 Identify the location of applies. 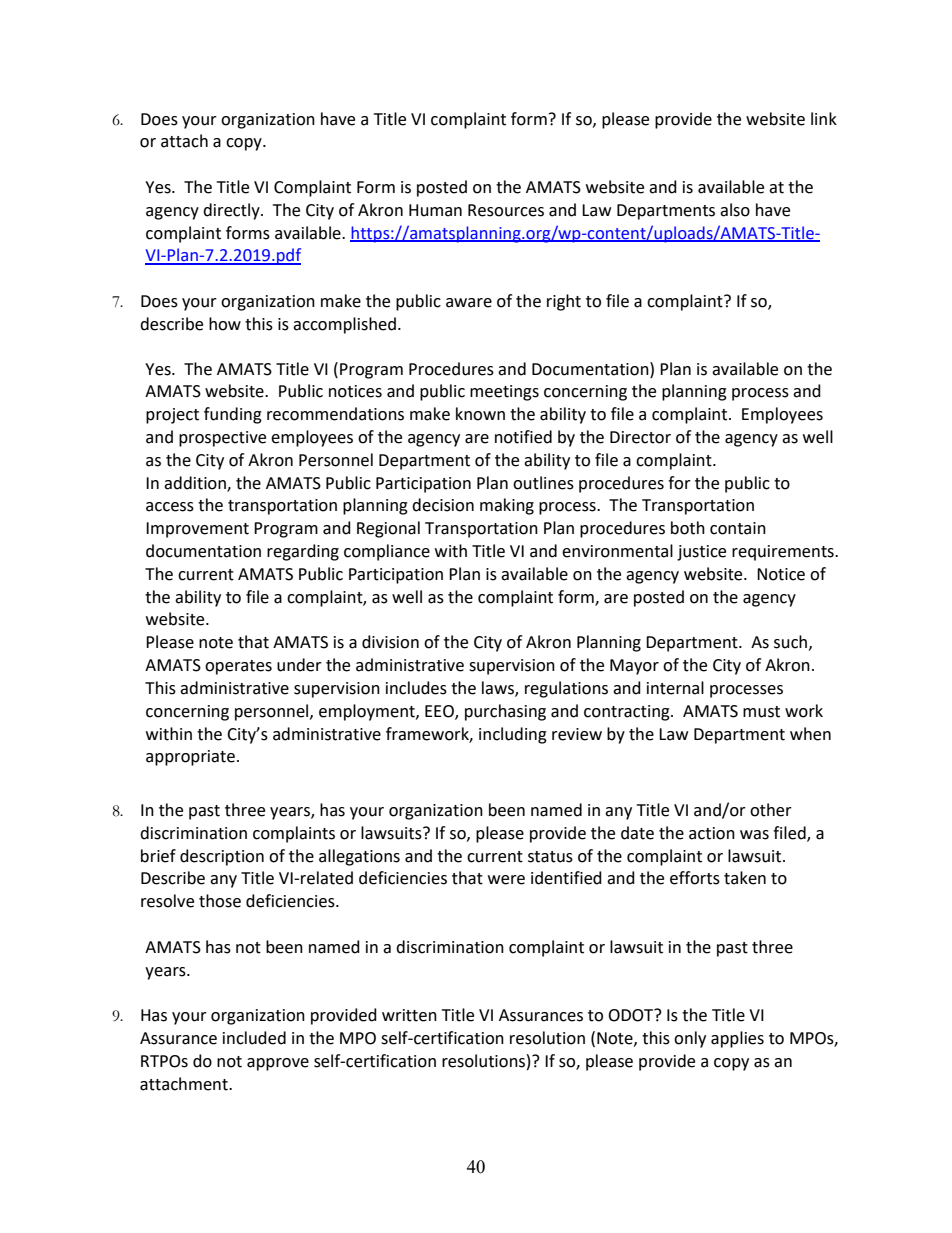
(737, 1039).
